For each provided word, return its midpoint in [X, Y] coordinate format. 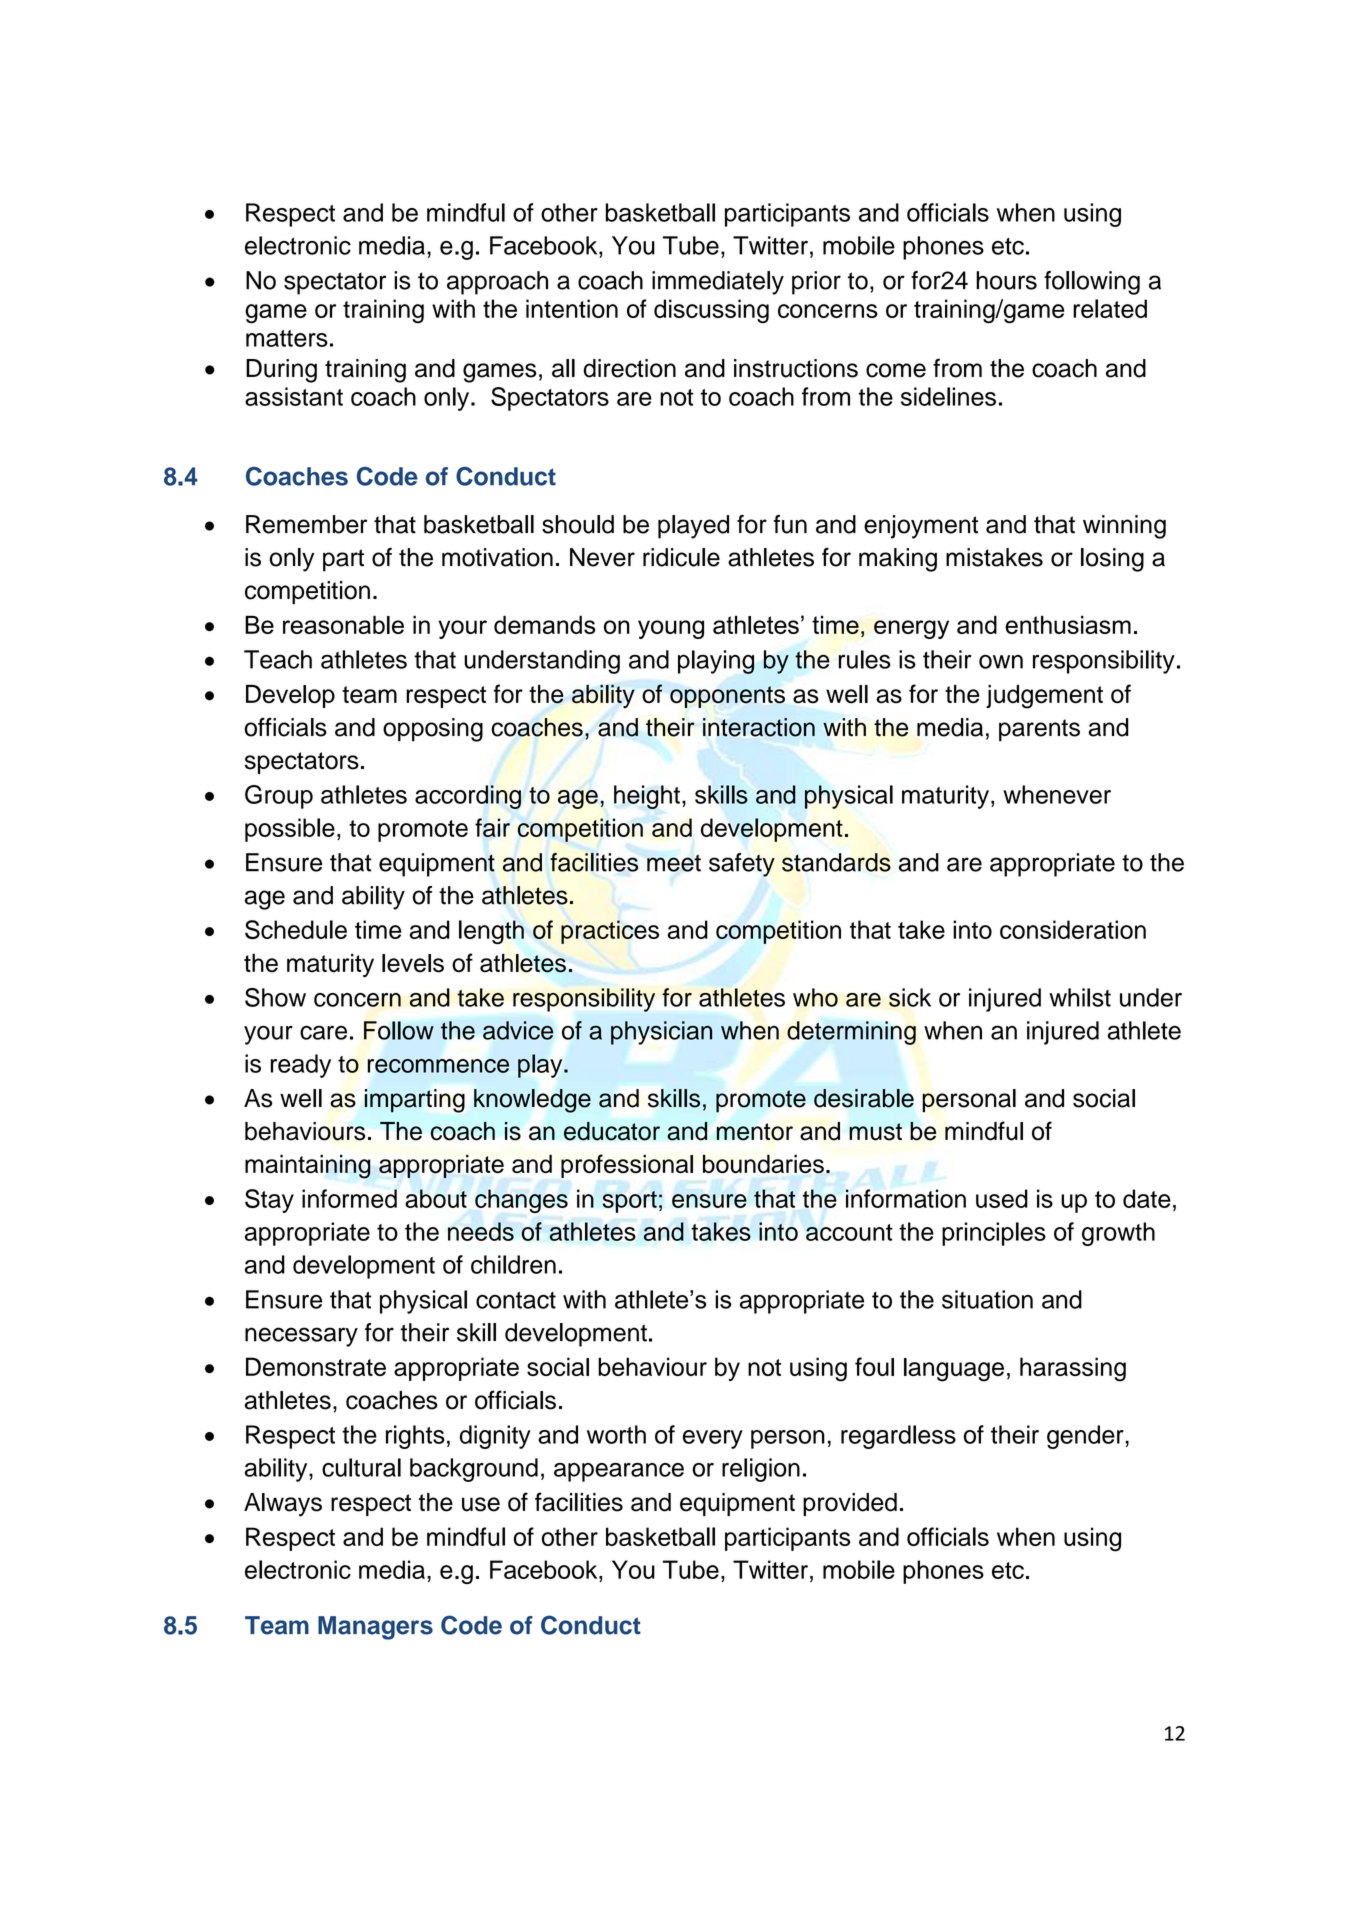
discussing [711, 311]
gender [1086, 1437]
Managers [375, 1628]
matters [287, 338]
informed [349, 1198]
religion [761, 1470]
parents [1039, 730]
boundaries [763, 1164]
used [1002, 1198]
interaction [759, 727]
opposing [433, 730]
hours [1006, 280]
